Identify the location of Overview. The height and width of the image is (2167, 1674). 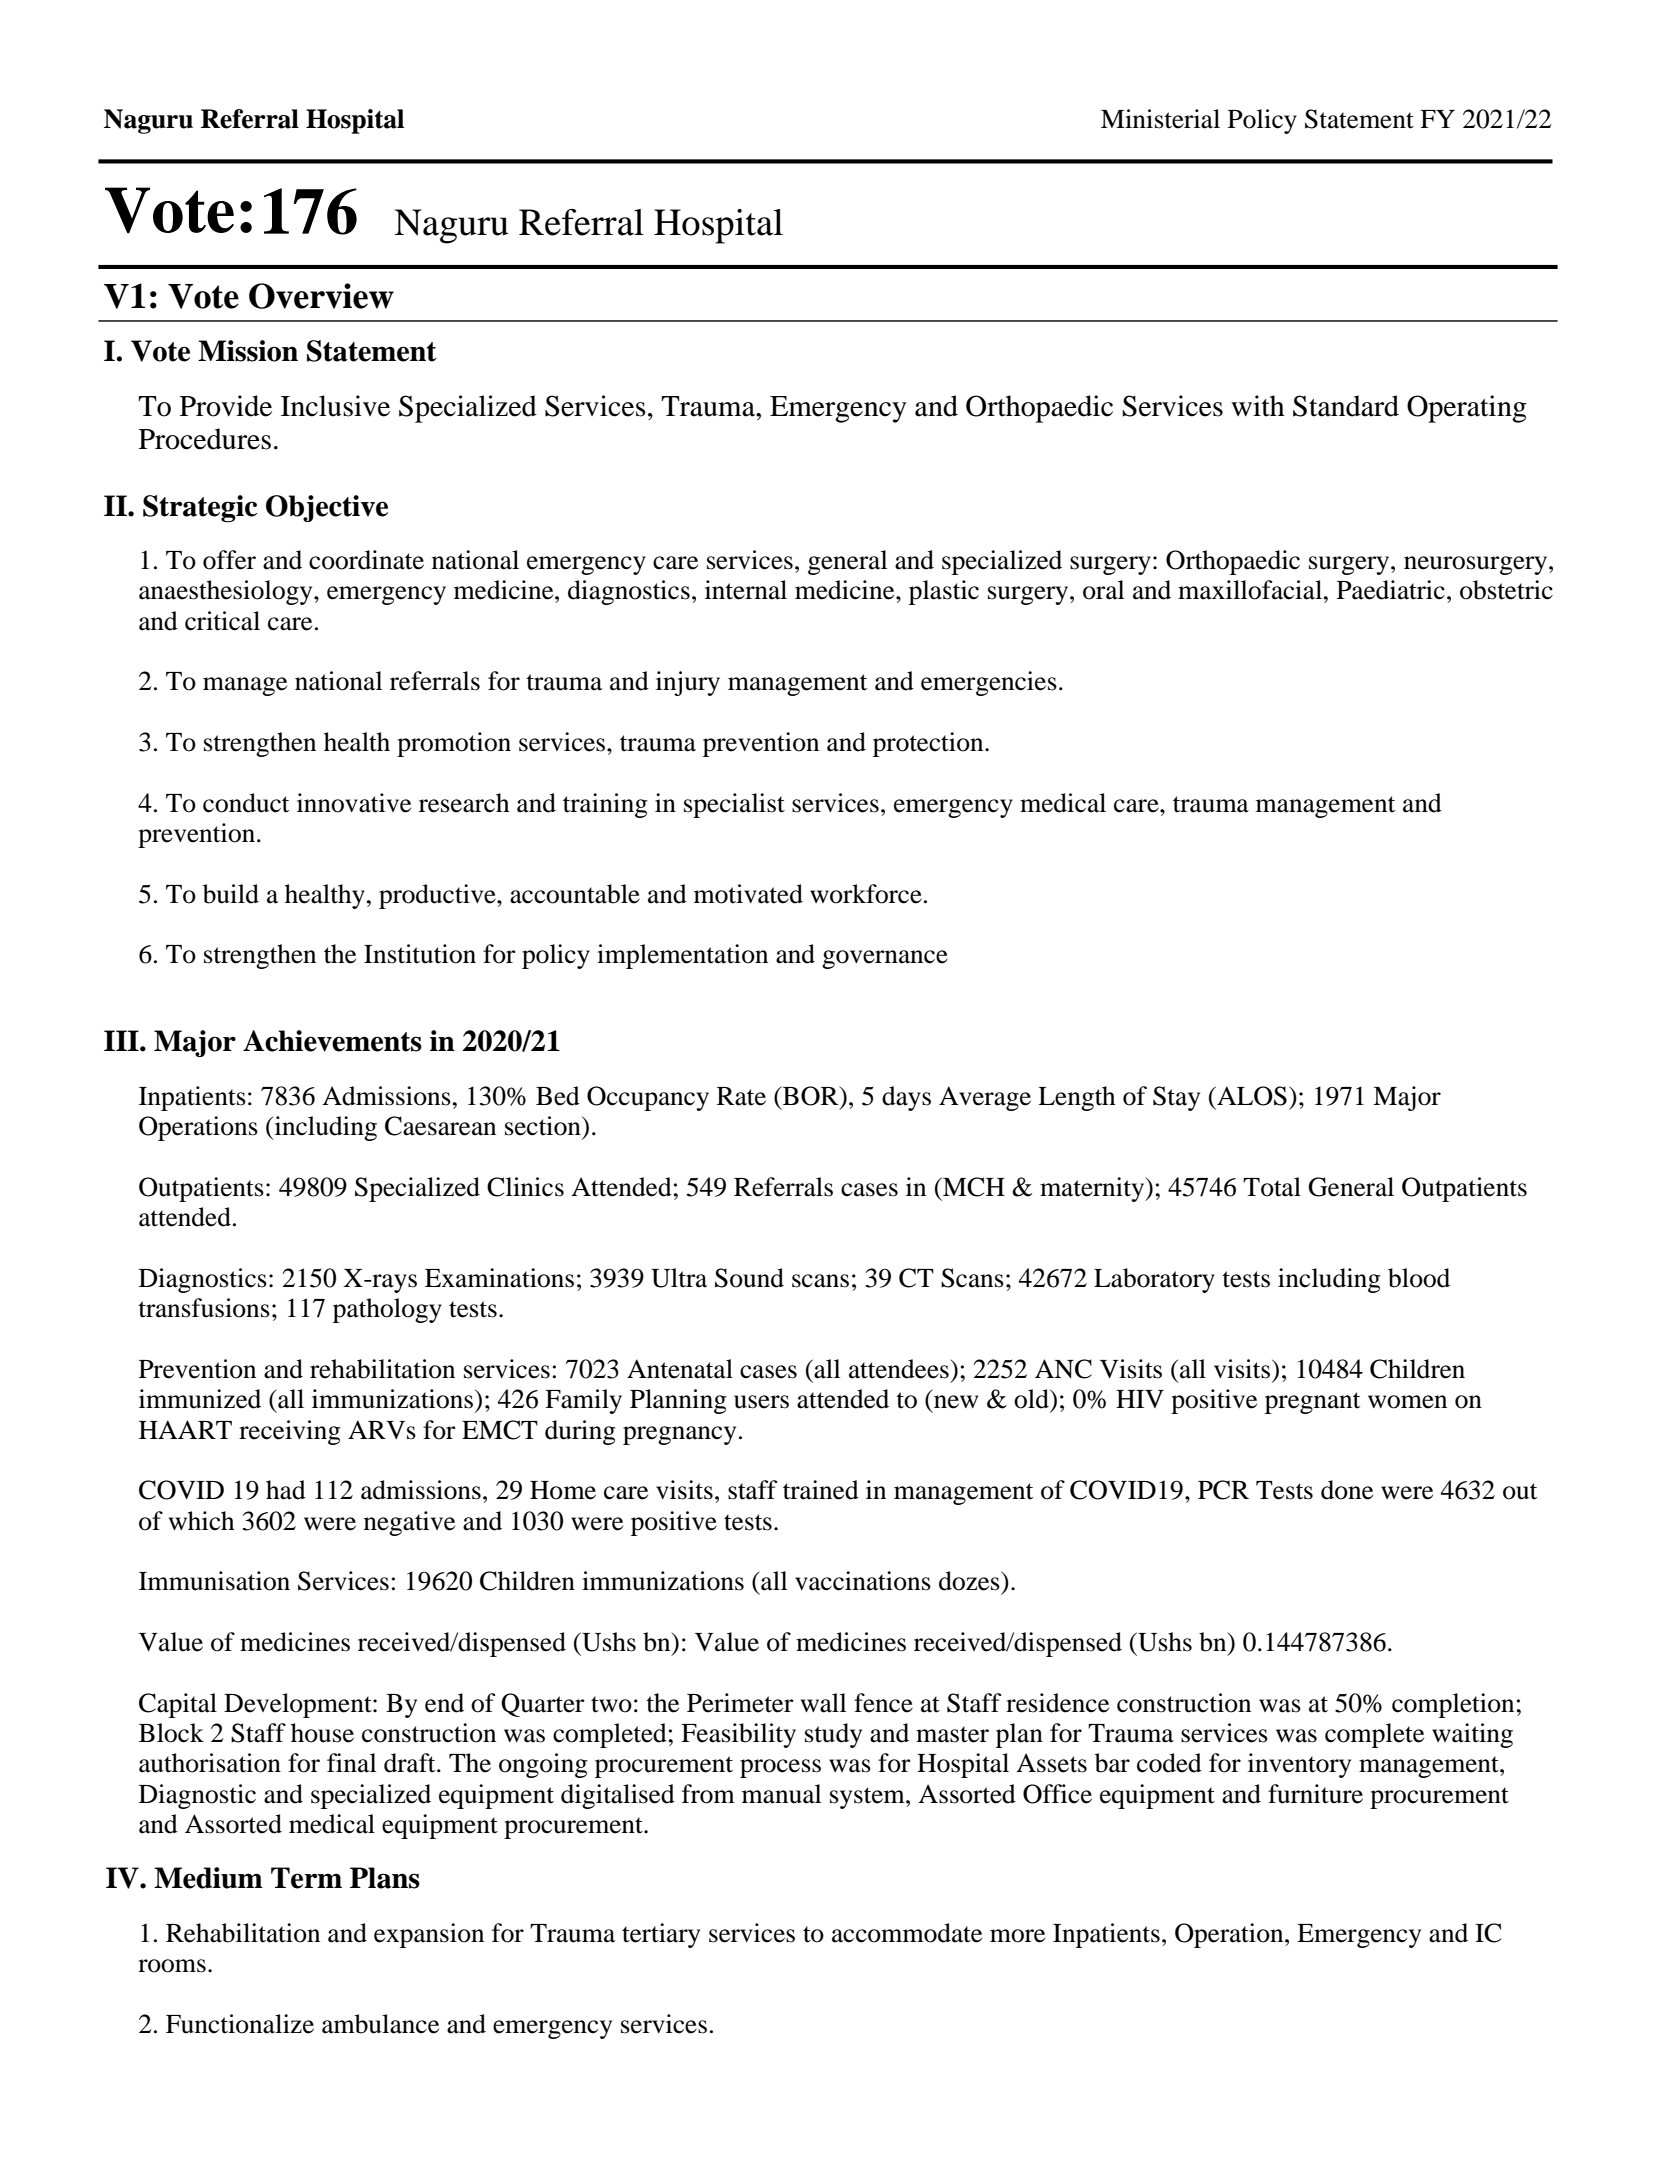
(321, 296).
